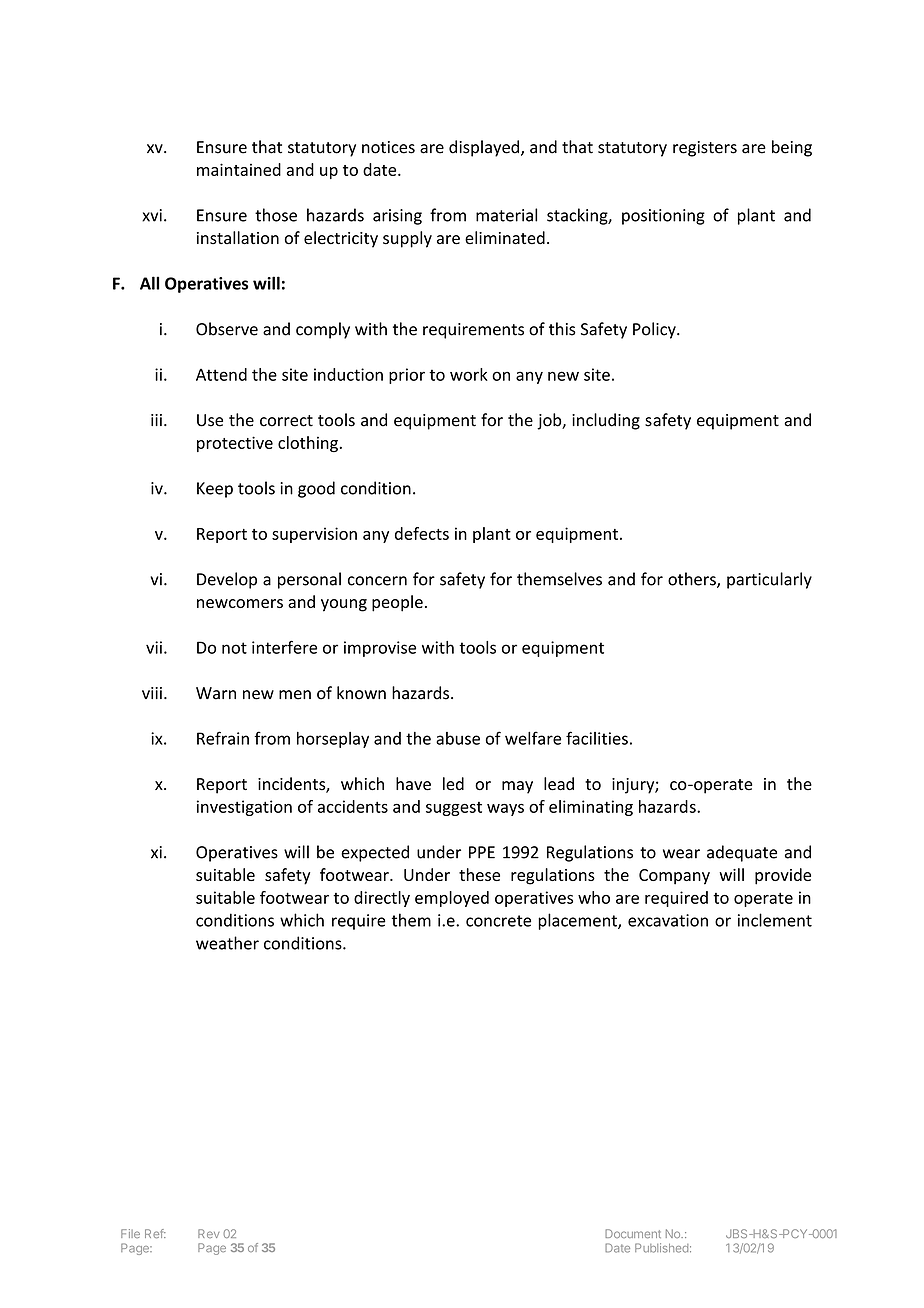  Describe the element at coordinates (693, 580) in the screenshot. I see `others` at that location.
